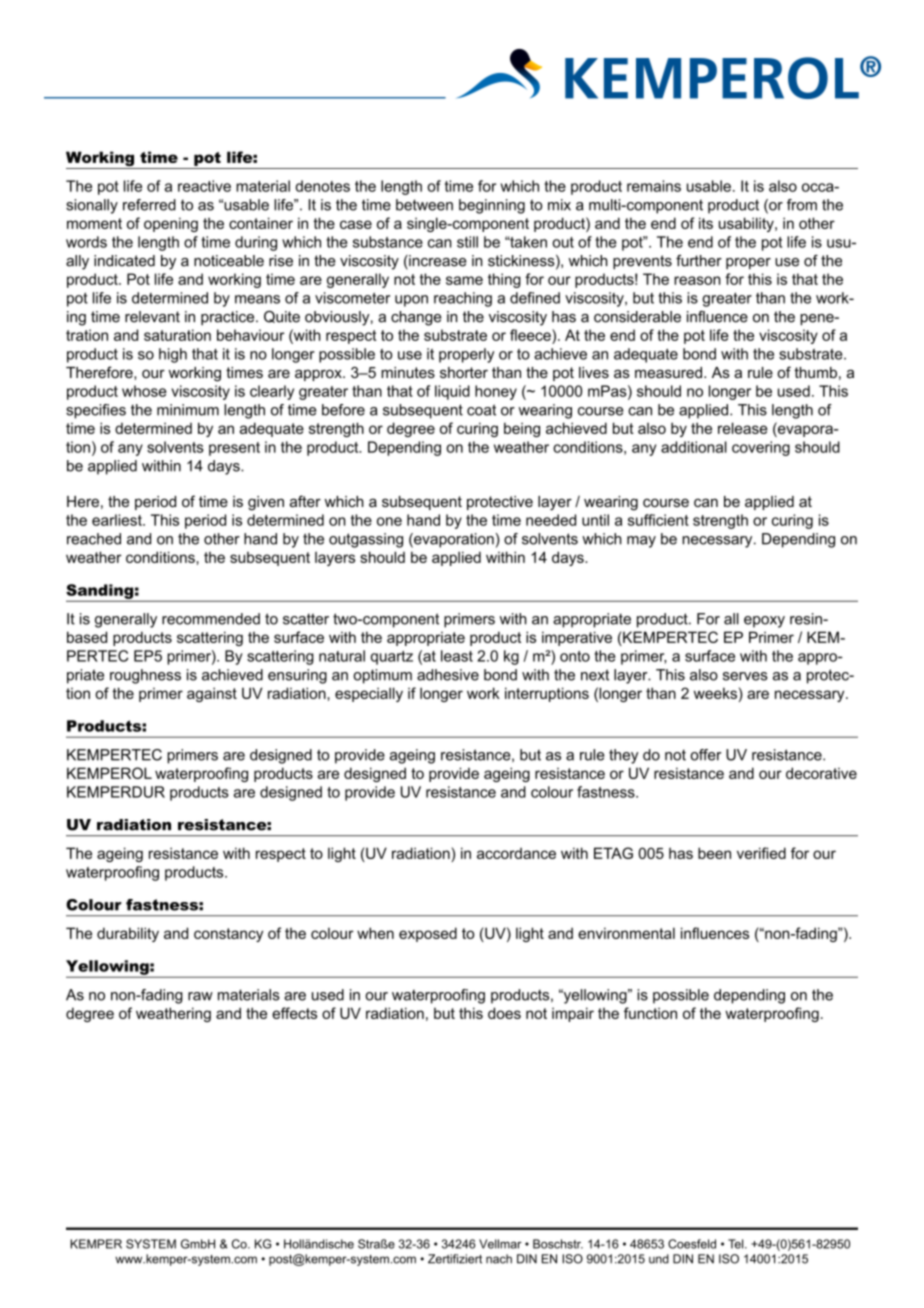  Describe the element at coordinates (171, 224) in the image. I see `opening` at that location.
